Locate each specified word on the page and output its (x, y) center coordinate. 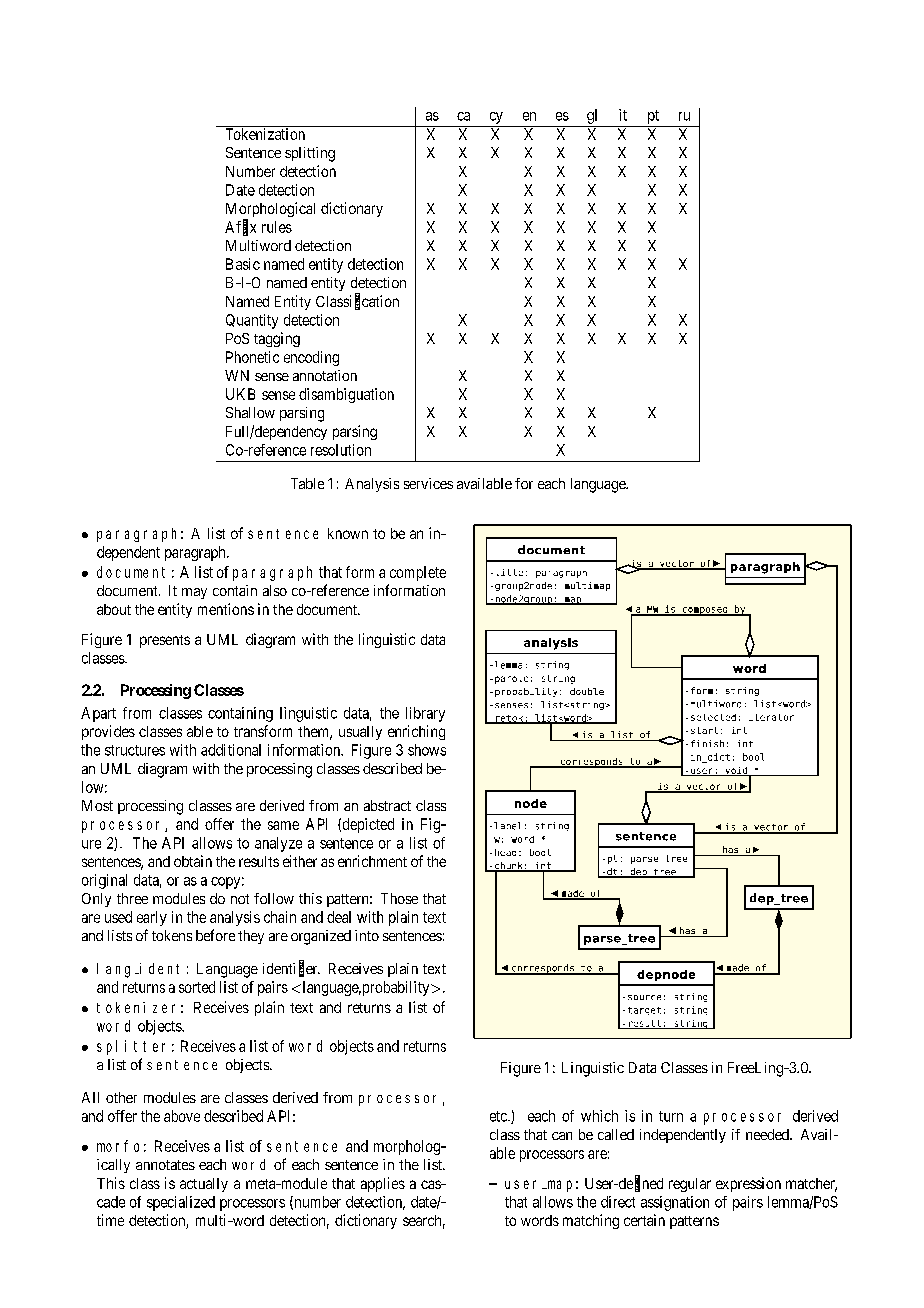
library (425, 714)
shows (427, 750)
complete (418, 573)
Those (399, 898)
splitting (310, 154)
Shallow (250, 412)
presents (165, 641)
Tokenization (265, 134)
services (428, 483)
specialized (181, 1203)
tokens (172, 935)
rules (277, 227)
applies (383, 1184)
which (599, 1116)
